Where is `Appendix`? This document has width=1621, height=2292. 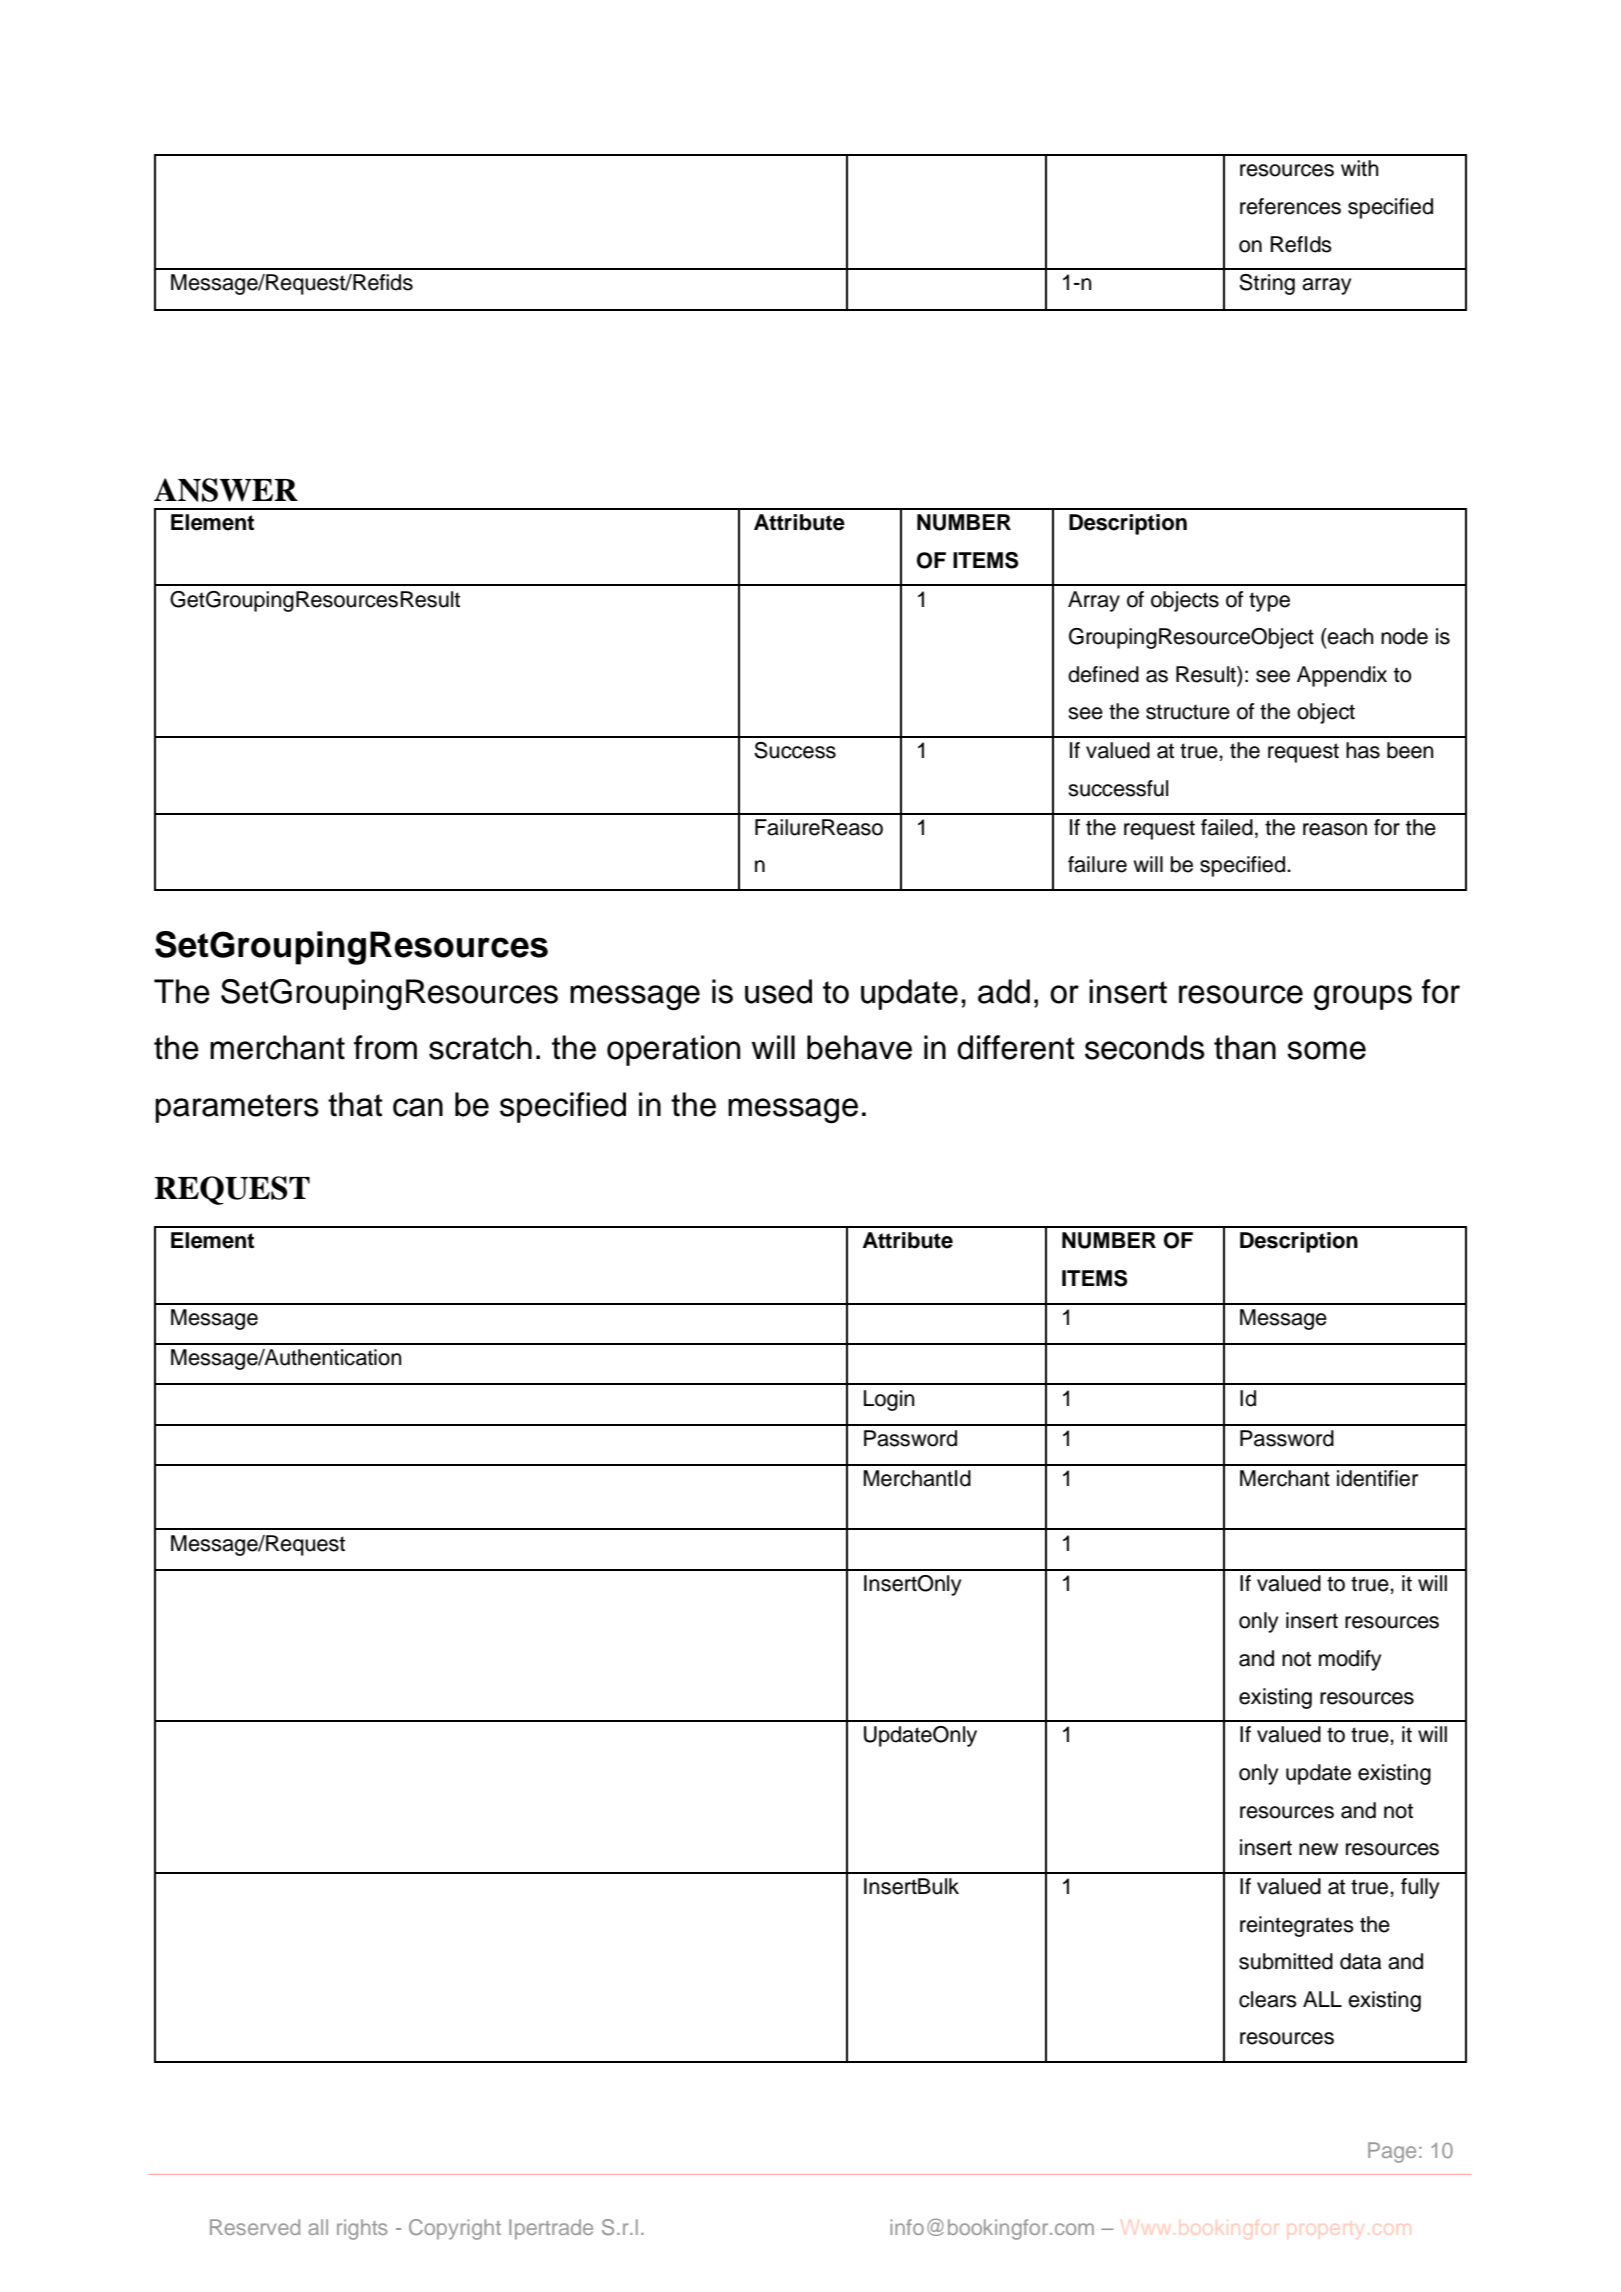
Appendix is located at coordinates (1342, 676).
